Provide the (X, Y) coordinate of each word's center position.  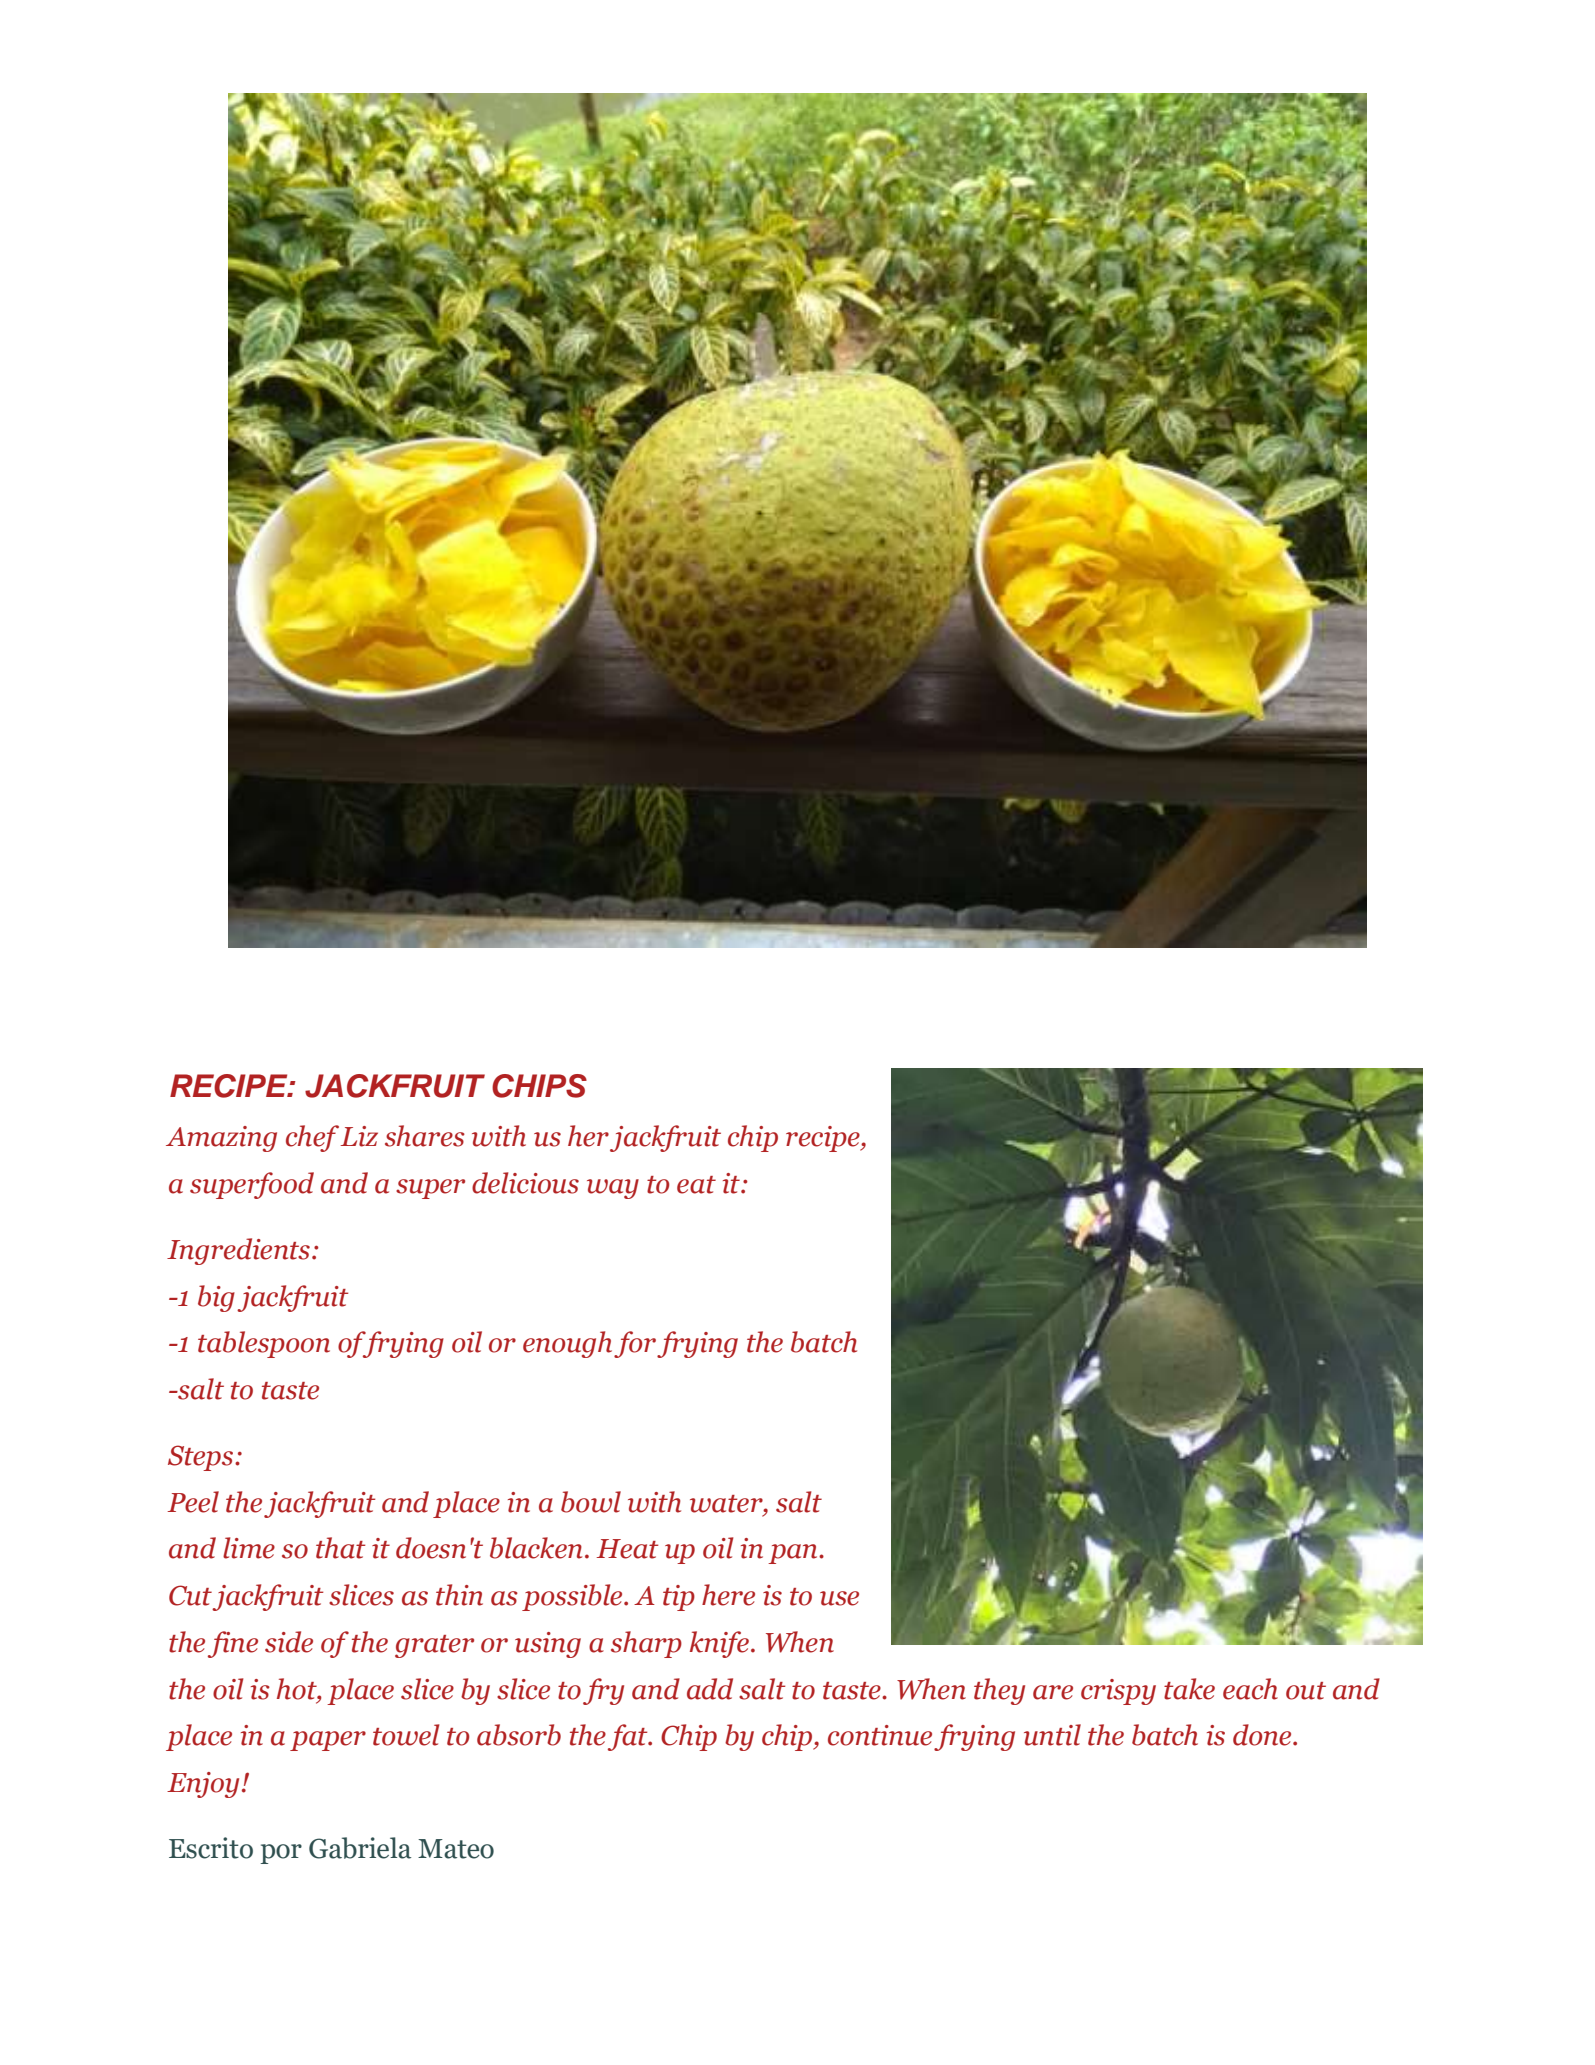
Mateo (456, 1849)
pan (794, 1554)
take (1189, 1689)
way (613, 1189)
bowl (591, 1502)
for (635, 1344)
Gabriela (360, 1848)
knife (719, 1644)
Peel (193, 1502)
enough (567, 1344)
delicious (525, 1183)
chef (313, 1138)
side (289, 1642)
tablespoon (264, 1344)
